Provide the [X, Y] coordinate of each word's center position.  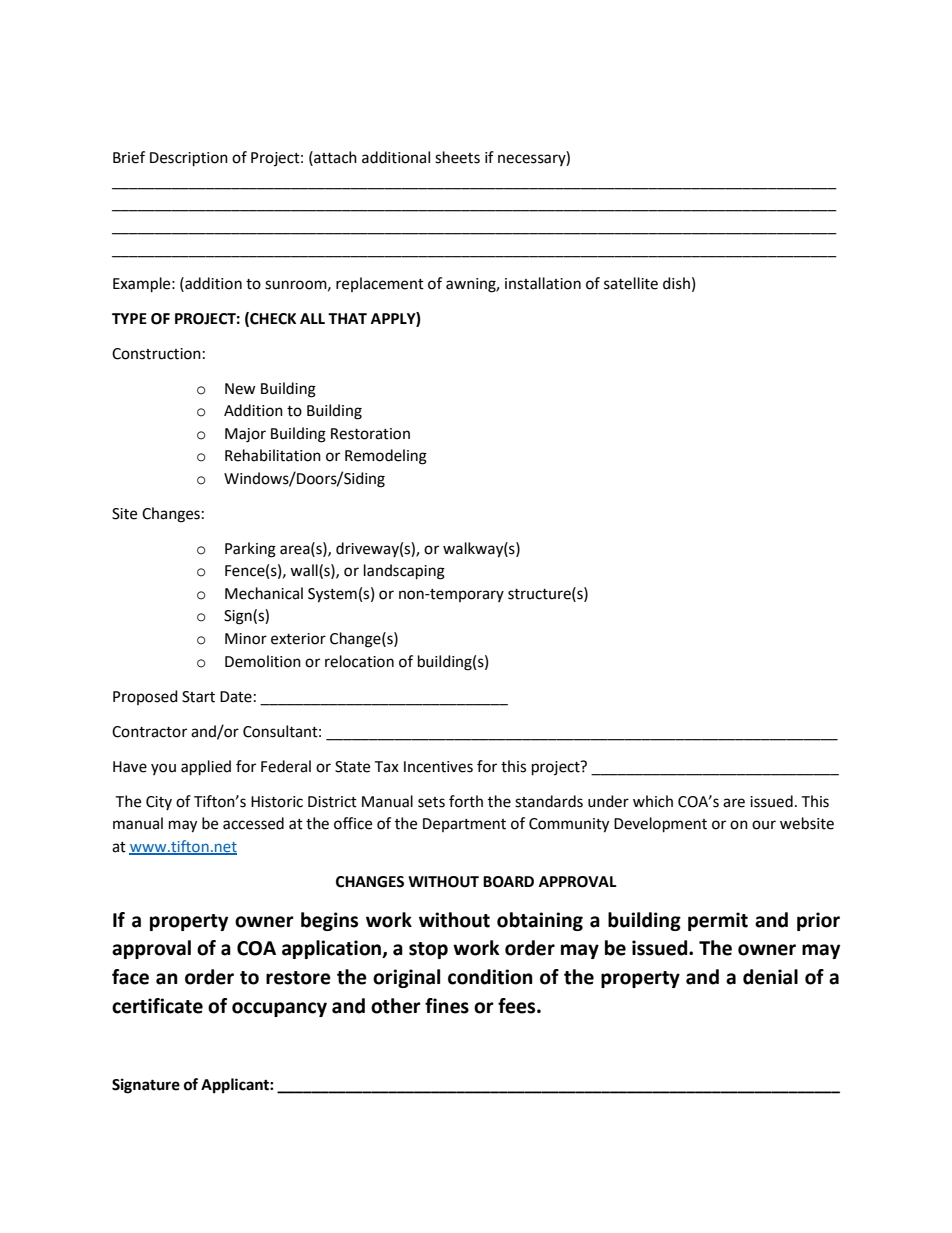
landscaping [404, 572]
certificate [157, 1006]
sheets [457, 157]
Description [189, 159]
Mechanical [264, 593]
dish [676, 283]
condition [490, 977]
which [653, 801]
